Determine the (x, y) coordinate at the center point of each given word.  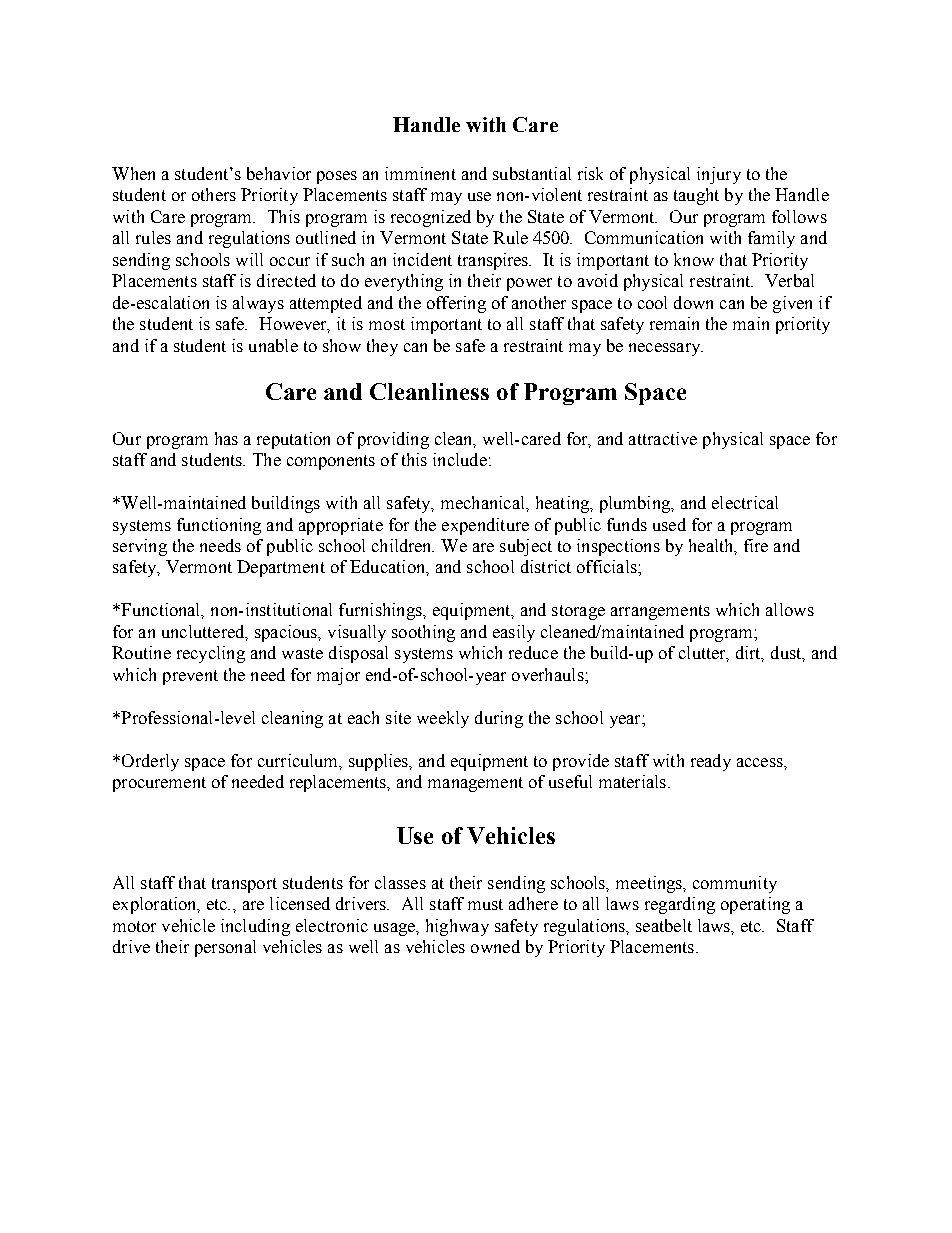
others (214, 194)
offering (456, 304)
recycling (211, 654)
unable (273, 345)
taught (696, 196)
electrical (745, 502)
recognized (431, 218)
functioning (219, 526)
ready (711, 762)
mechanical (484, 502)
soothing (423, 633)
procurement (159, 784)
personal (225, 948)
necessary (666, 349)
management (475, 784)
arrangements (660, 612)
